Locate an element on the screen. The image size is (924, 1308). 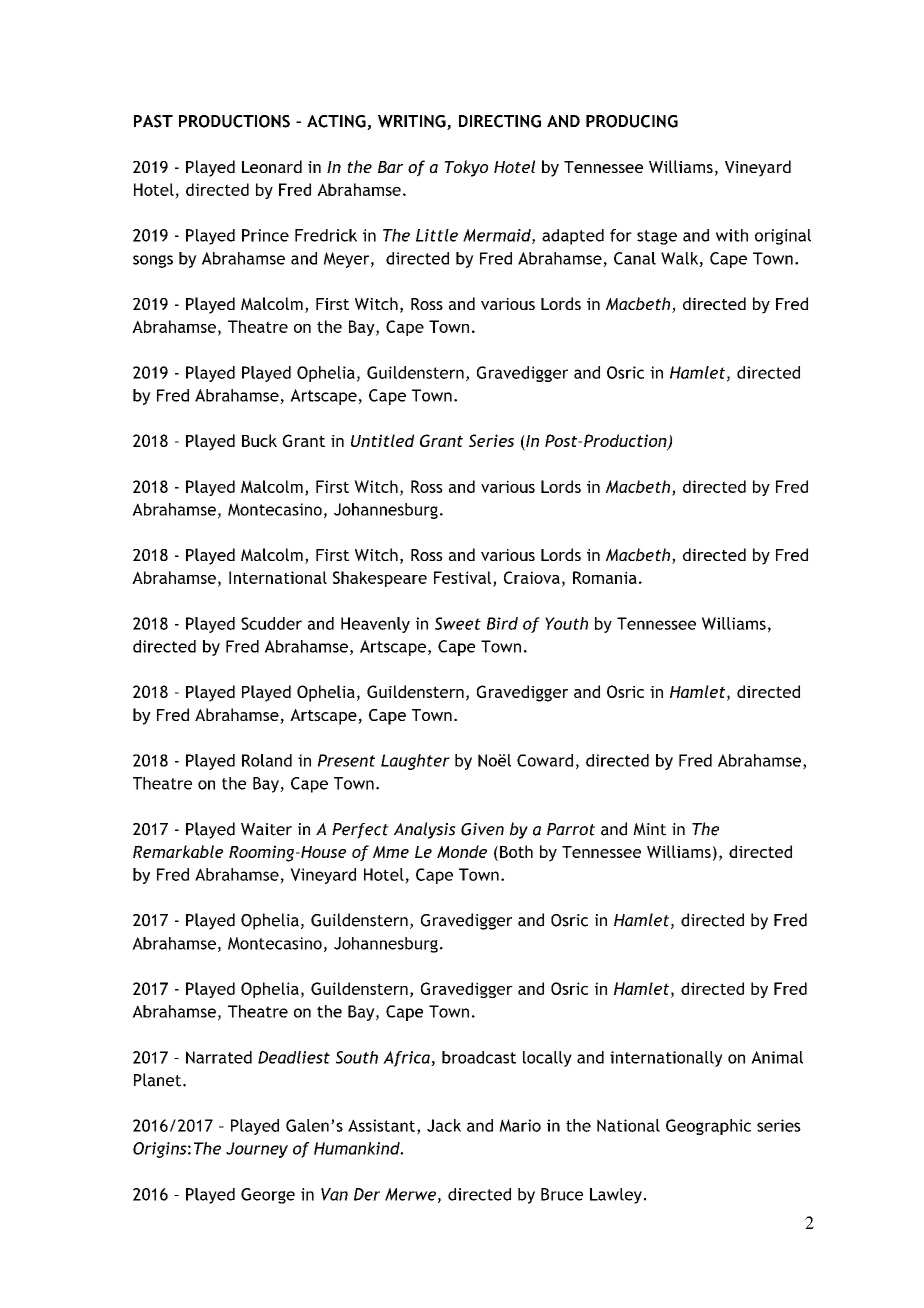
Sweet is located at coordinates (458, 623).
